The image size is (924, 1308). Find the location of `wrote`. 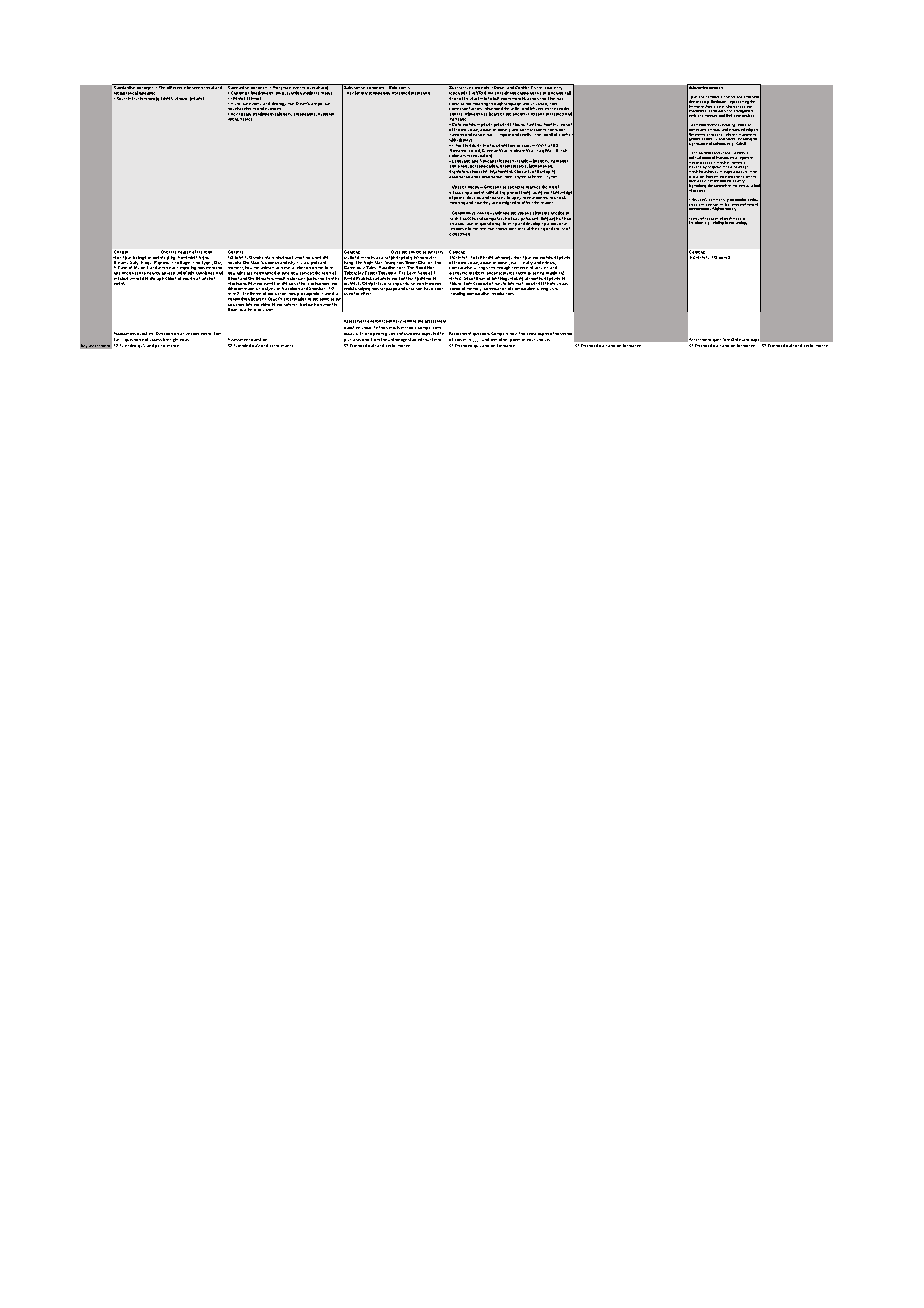

wrote is located at coordinates (316, 257).
